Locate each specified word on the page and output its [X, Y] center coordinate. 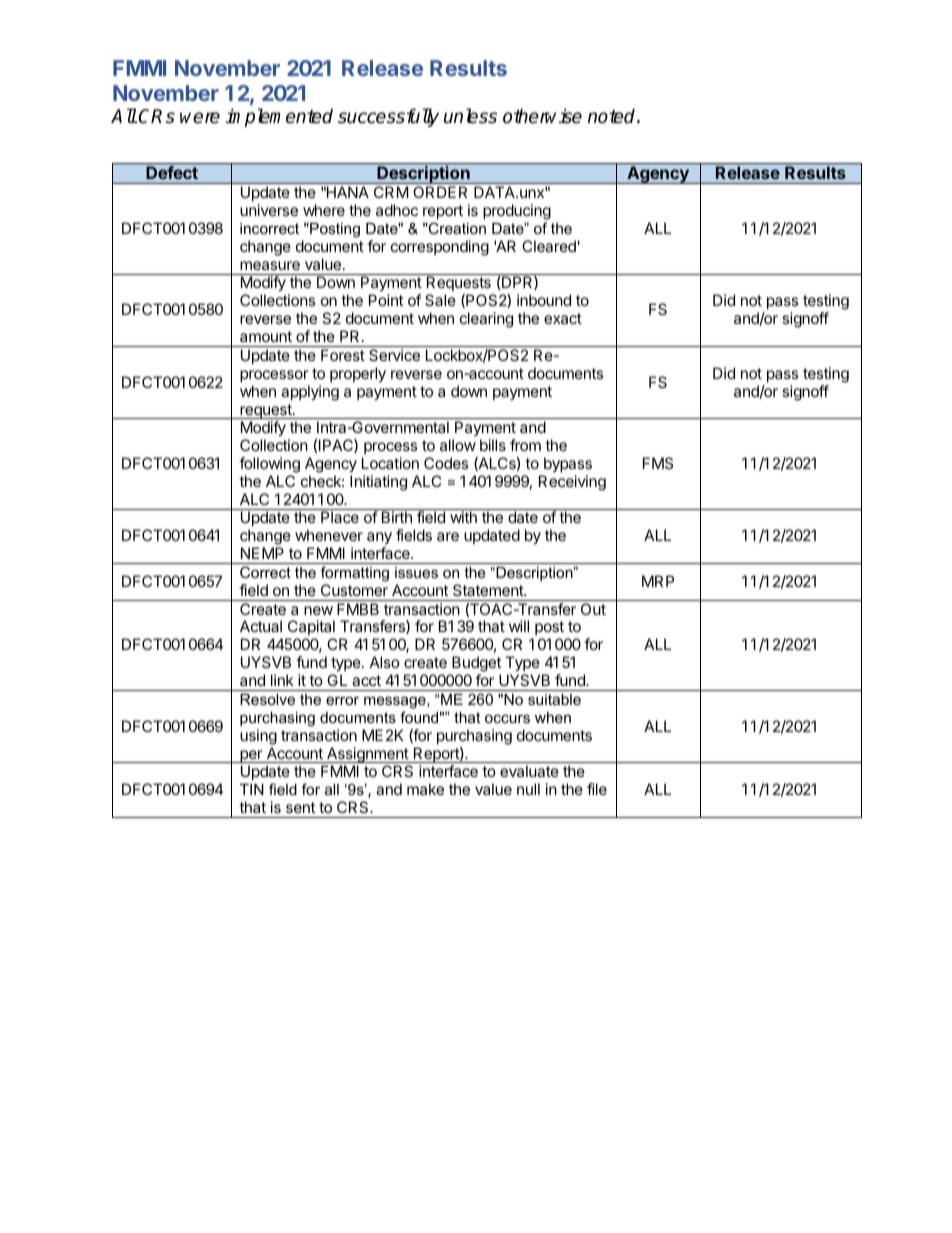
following [269, 465]
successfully [388, 117]
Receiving [572, 483]
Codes [446, 463]
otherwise [542, 116]
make [425, 789]
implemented [279, 117]
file [597, 789]
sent [300, 807]
